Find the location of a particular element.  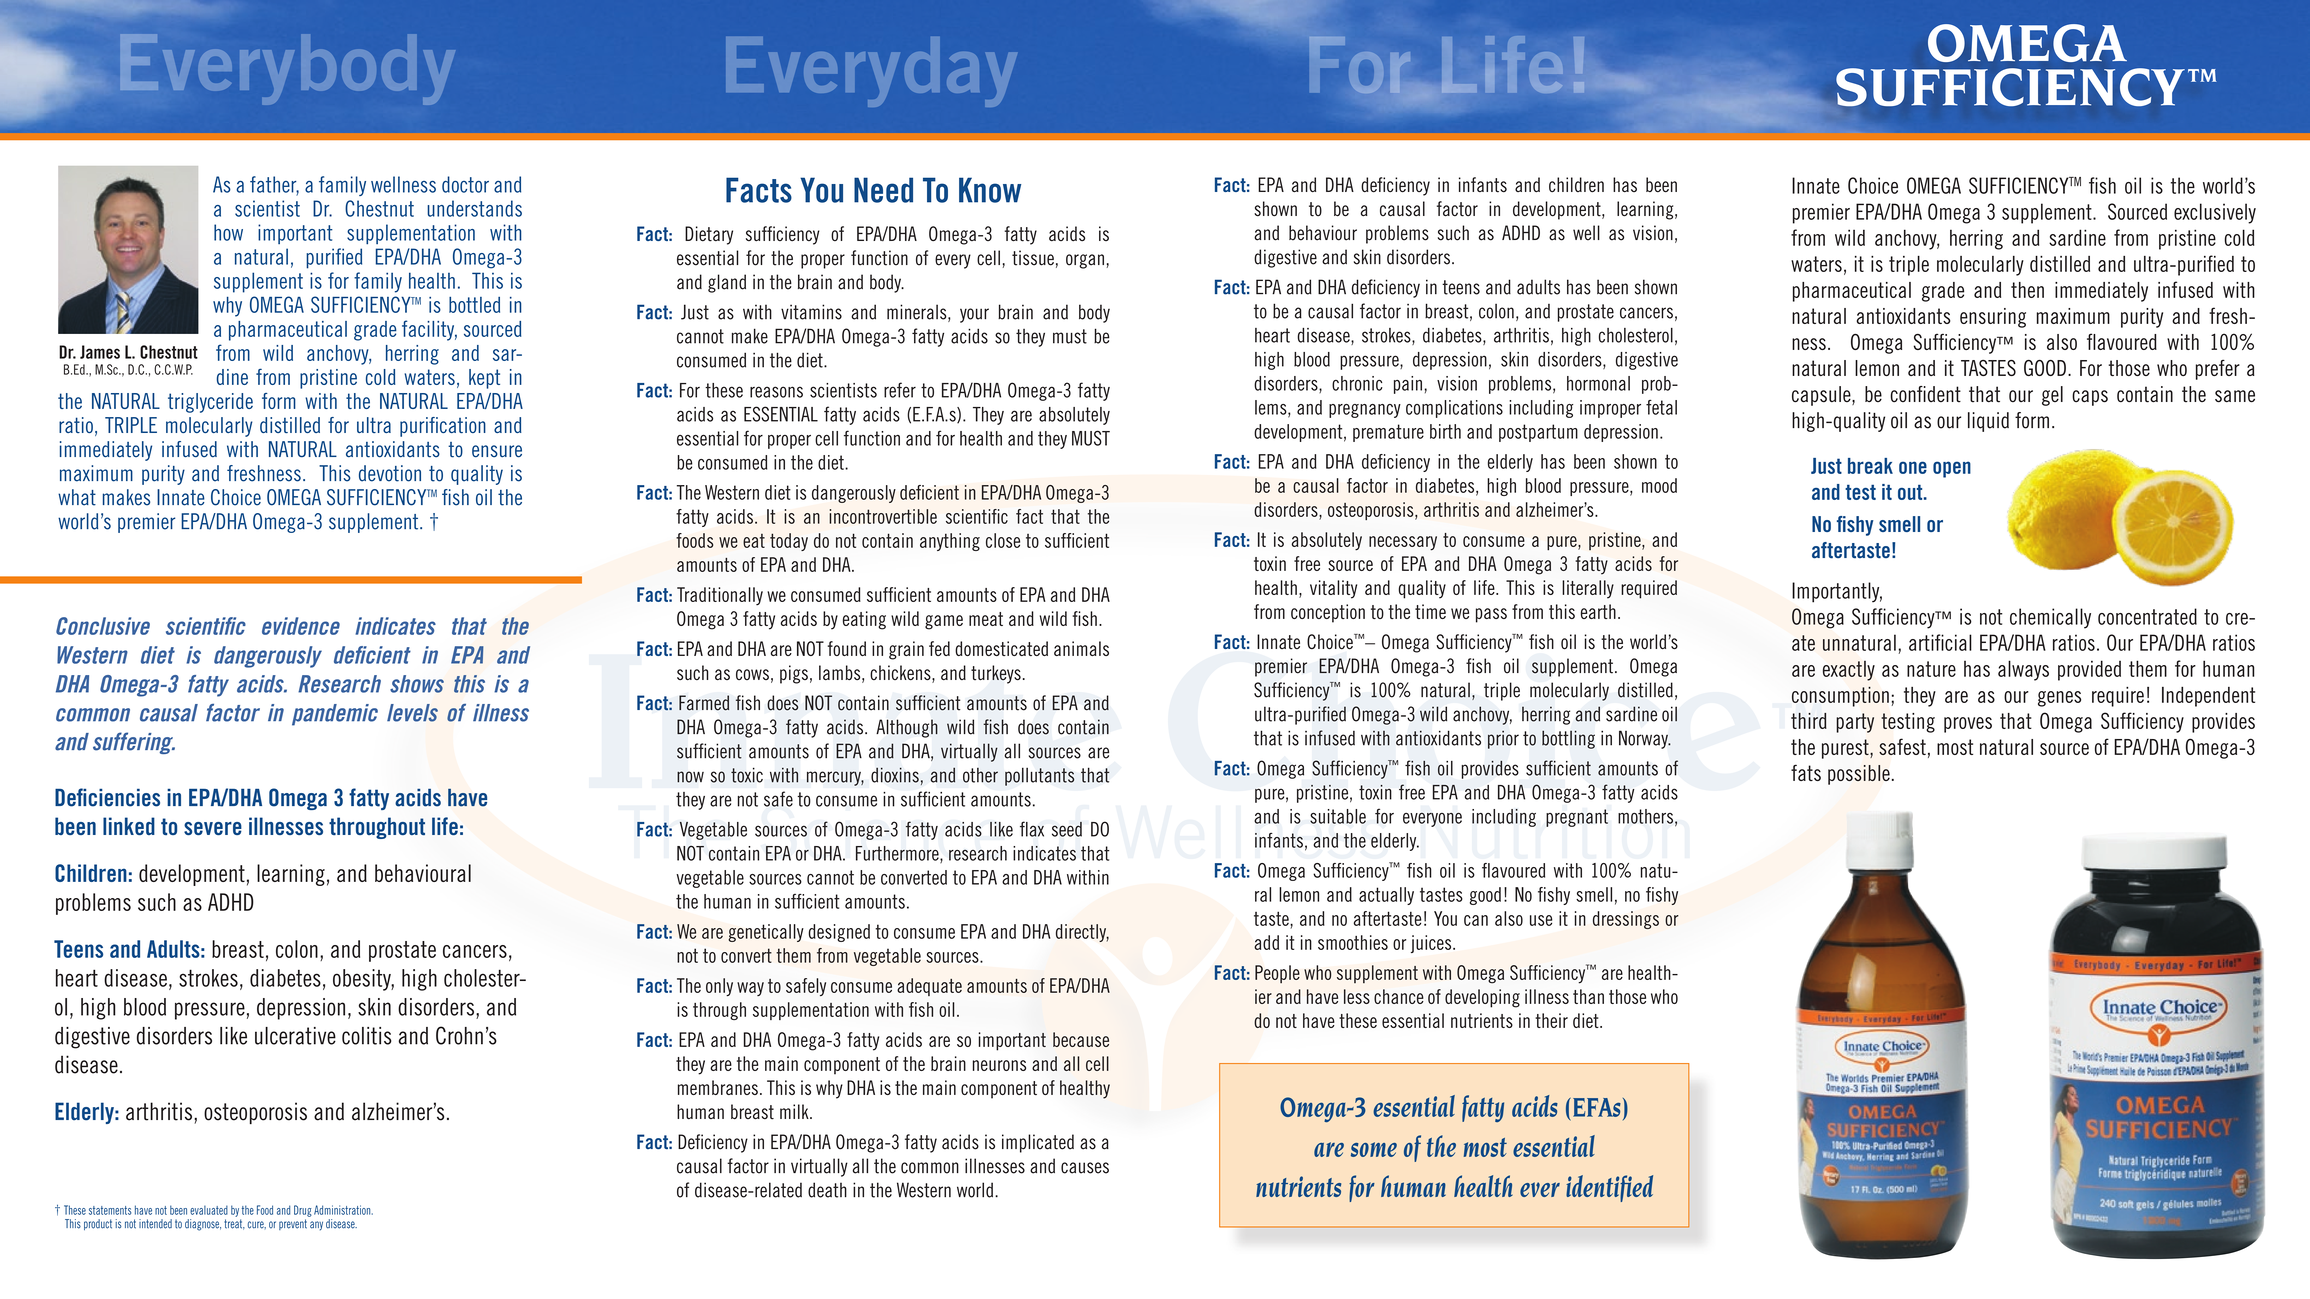

Know is located at coordinates (990, 190).
